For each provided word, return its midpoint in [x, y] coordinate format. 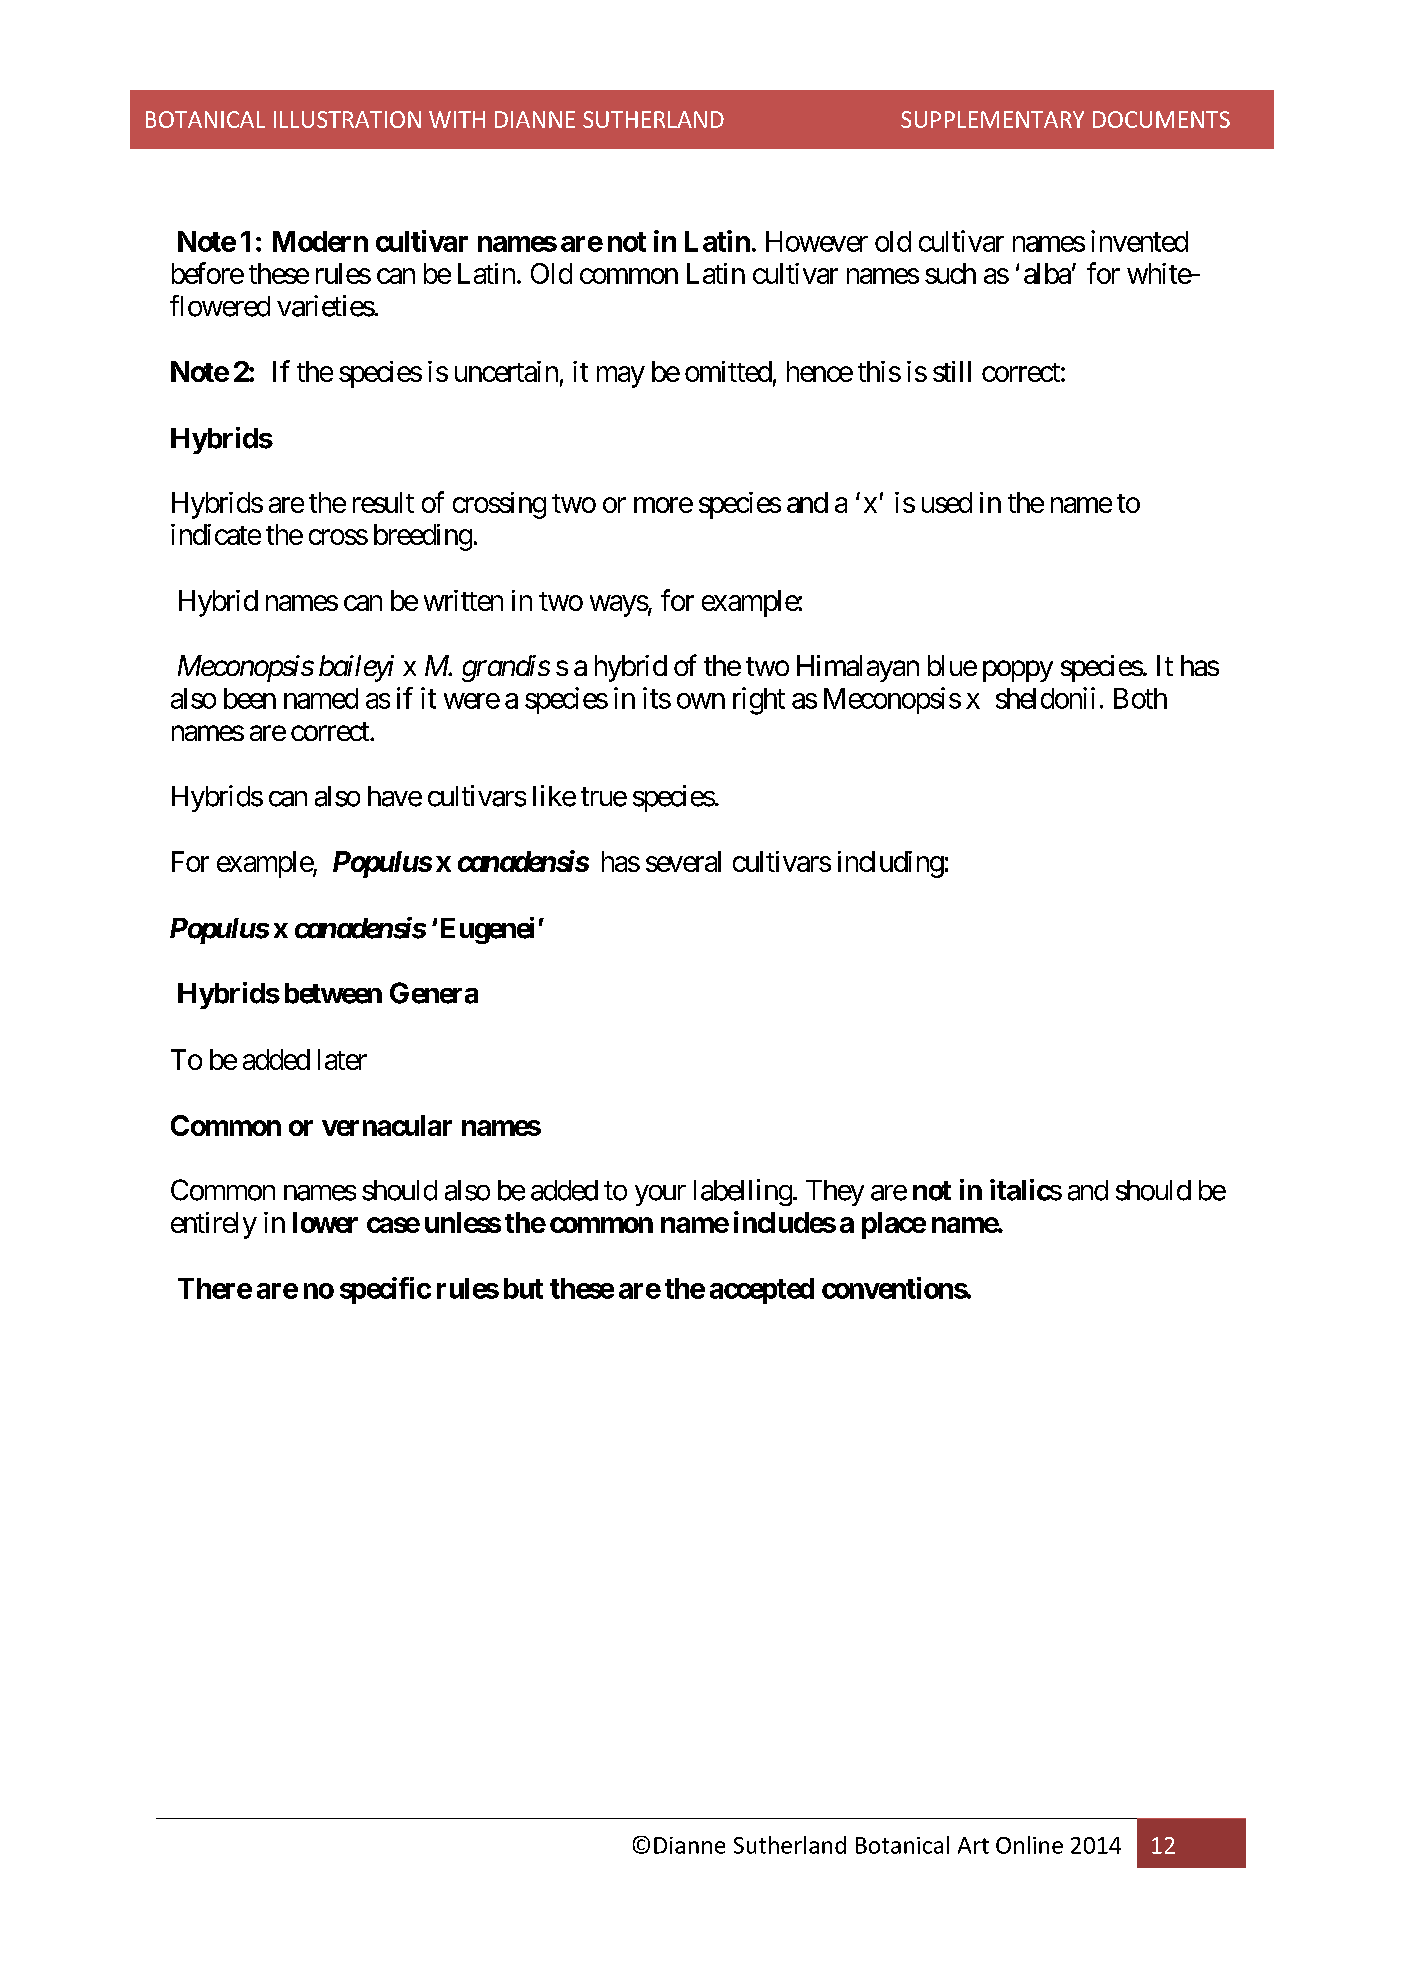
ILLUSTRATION [347, 119]
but [523, 1288]
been [250, 698]
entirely [214, 1225]
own [701, 701]
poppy [1018, 671]
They [835, 1193]
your [660, 1195]
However [817, 241]
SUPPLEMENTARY [992, 119]
